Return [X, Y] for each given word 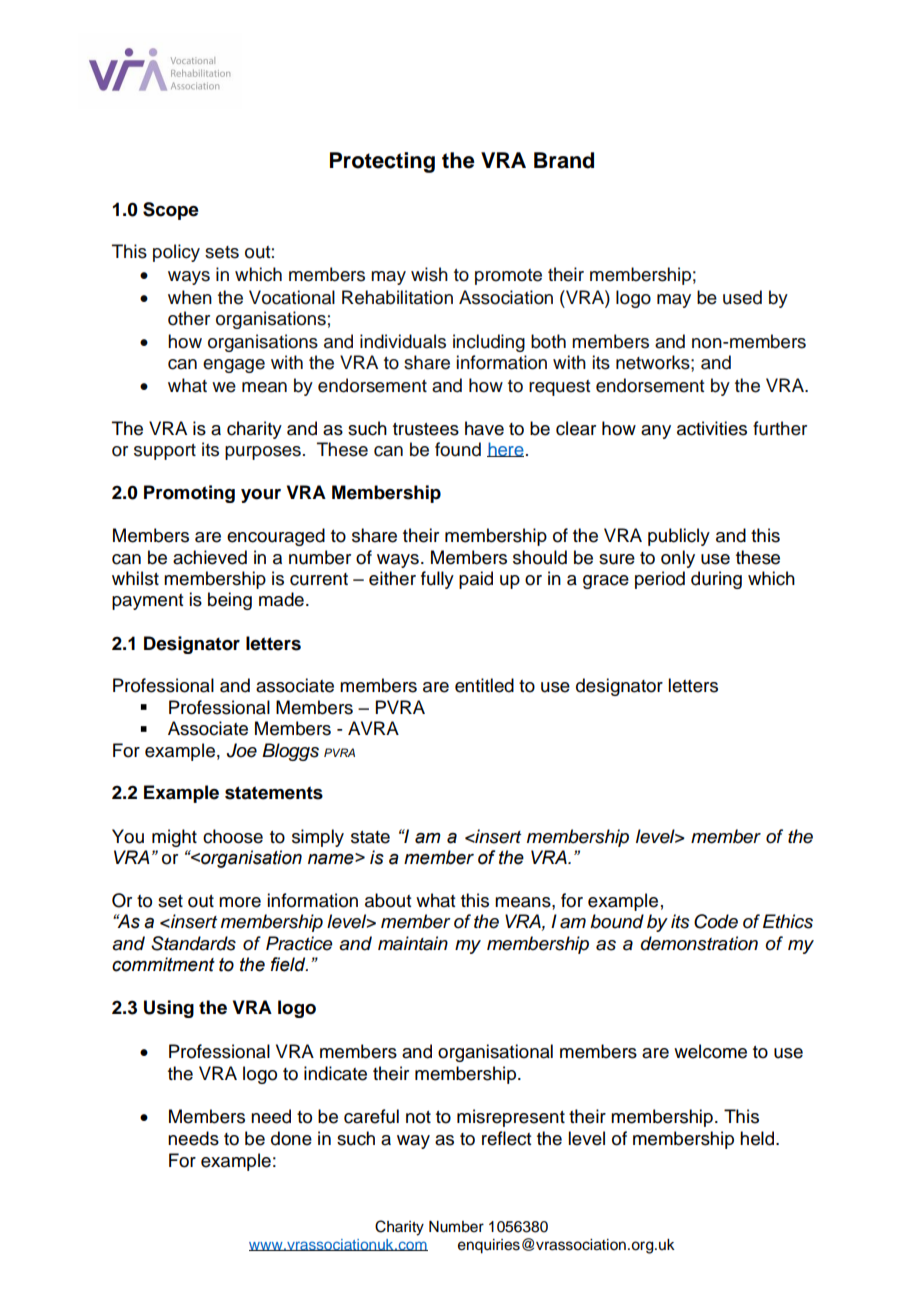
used [742, 297]
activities [712, 428]
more [240, 902]
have [484, 428]
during [716, 580]
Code [716, 921]
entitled [484, 685]
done [291, 1138]
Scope [171, 211]
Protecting [382, 162]
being [230, 601]
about [388, 900]
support [165, 452]
